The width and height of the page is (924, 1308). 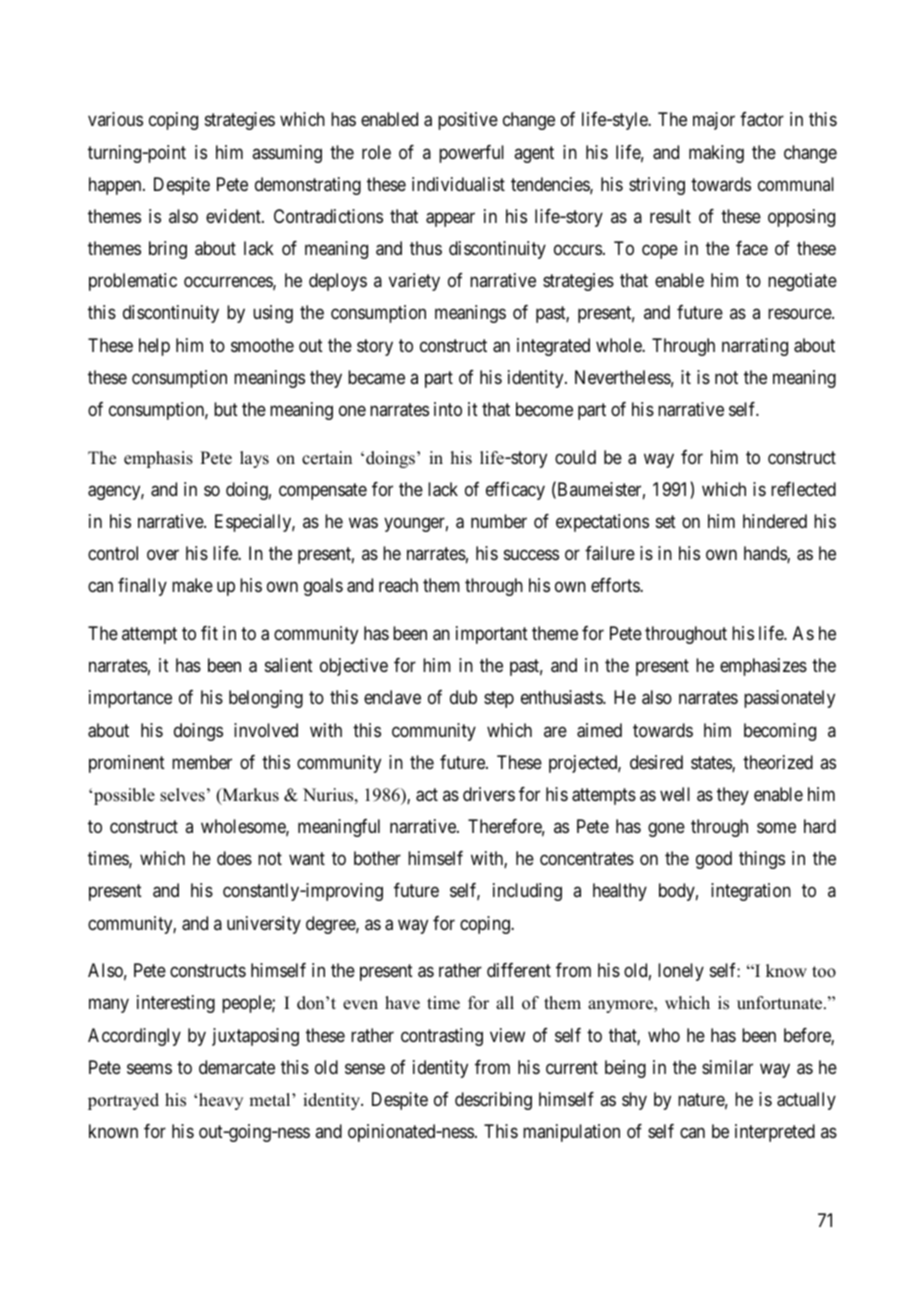 What do you see at coordinates (716, 154) in the page?
I see `making` at bounding box center [716, 154].
